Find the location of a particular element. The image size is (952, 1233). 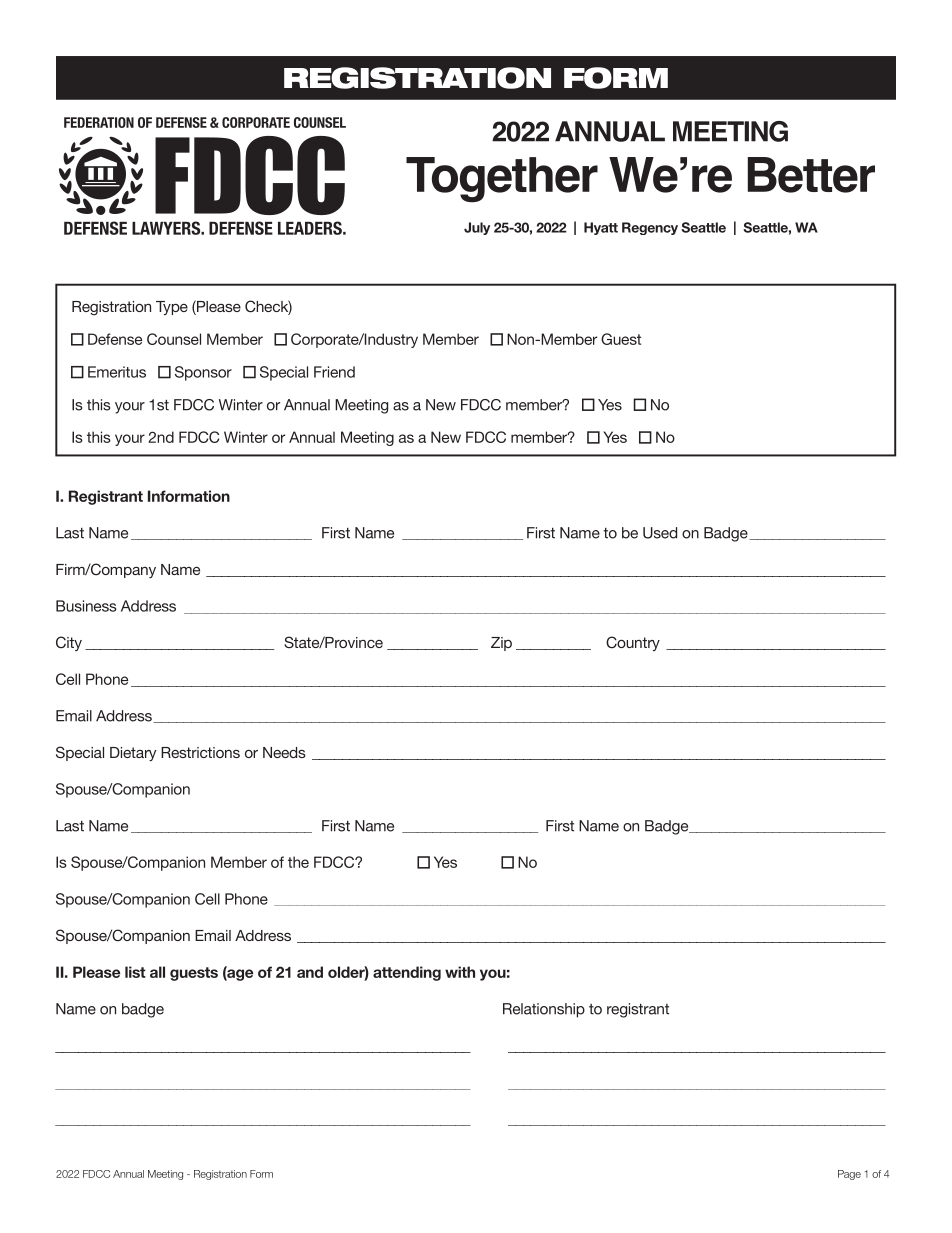

Relationship is located at coordinates (544, 1010).
